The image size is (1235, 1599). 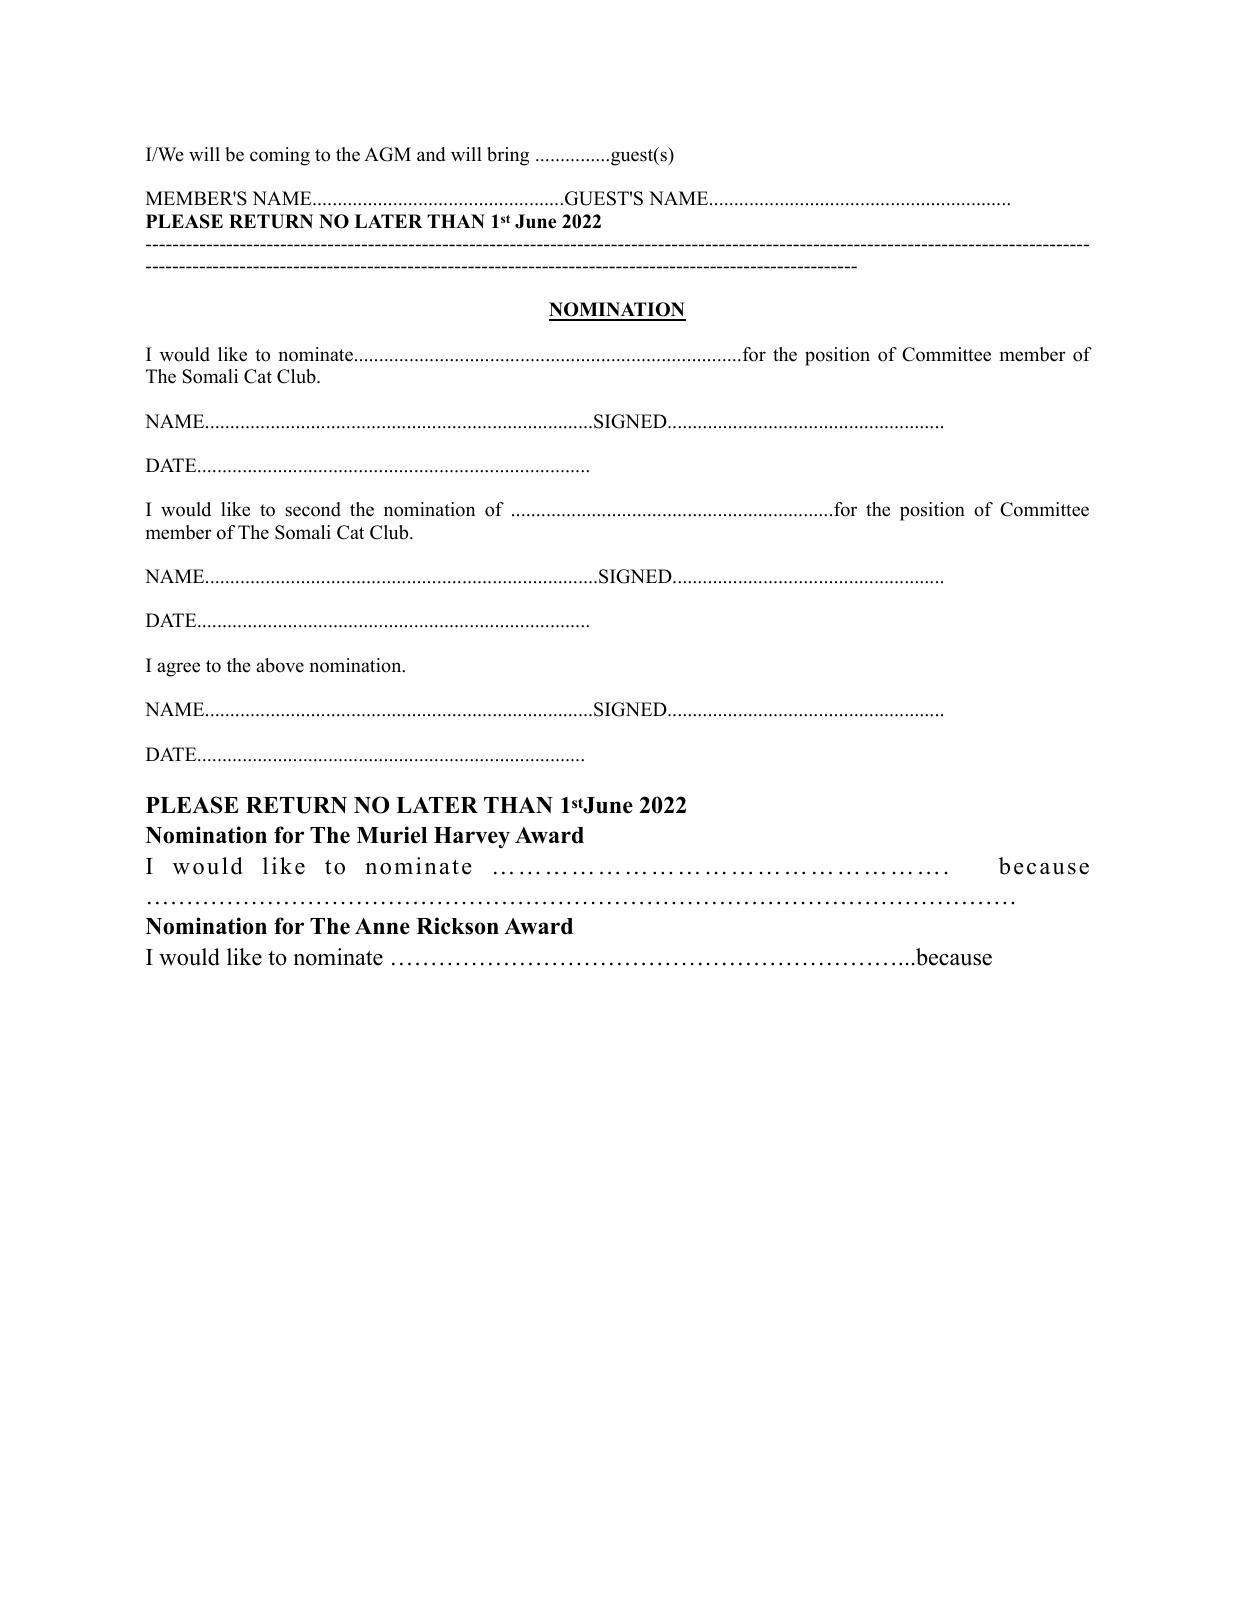 What do you see at coordinates (280, 665) in the screenshot?
I see `above` at bounding box center [280, 665].
